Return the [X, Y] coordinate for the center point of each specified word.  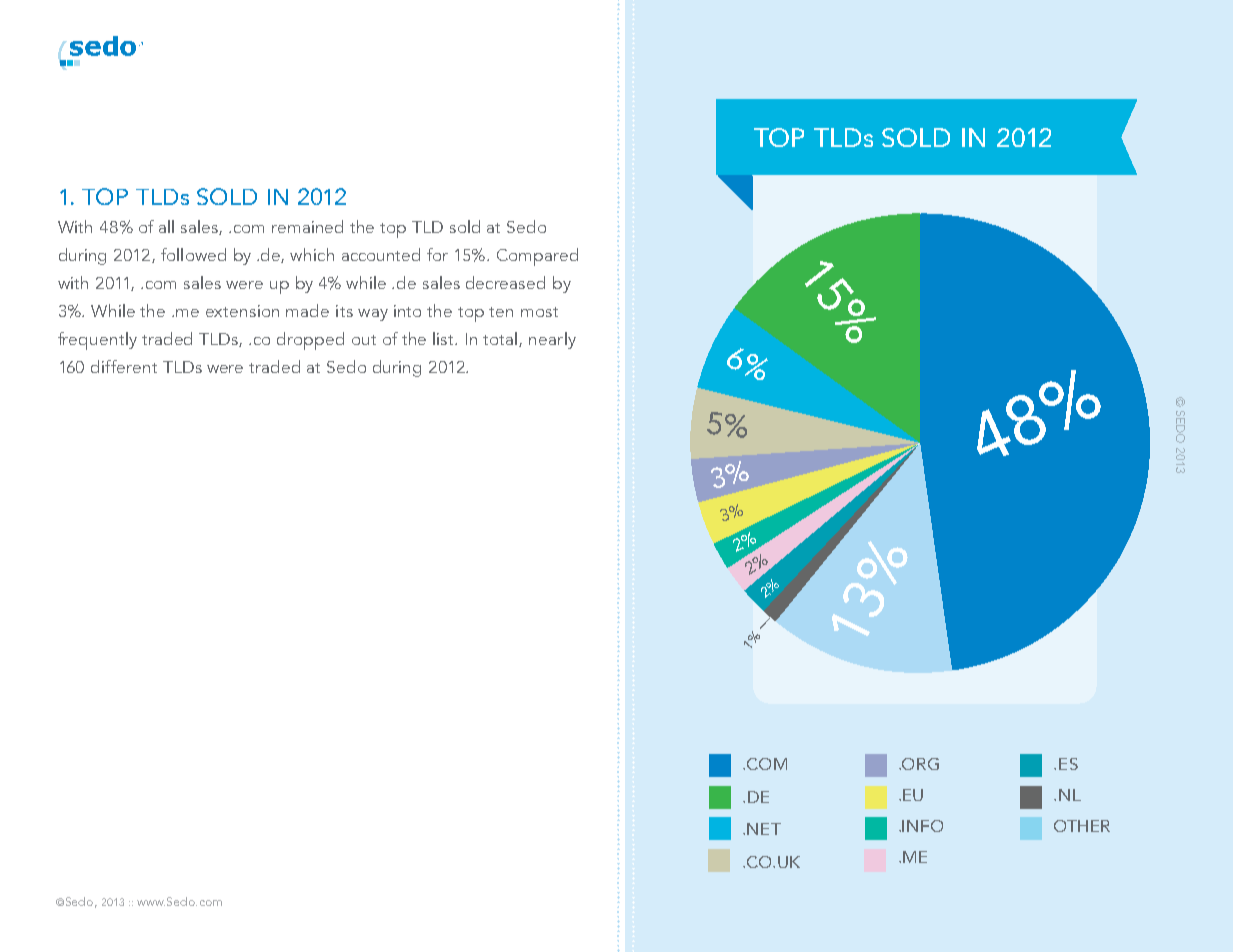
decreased [505, 282]
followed [193, 254]
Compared [537, 257]
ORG [919, 764]
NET [764, 829]
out [364, 340]
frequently [97, 341]
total [501, 339]
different [124, 366]
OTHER [1082, 826]
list [445, 338]
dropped [310, 341]
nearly [552, 340]
